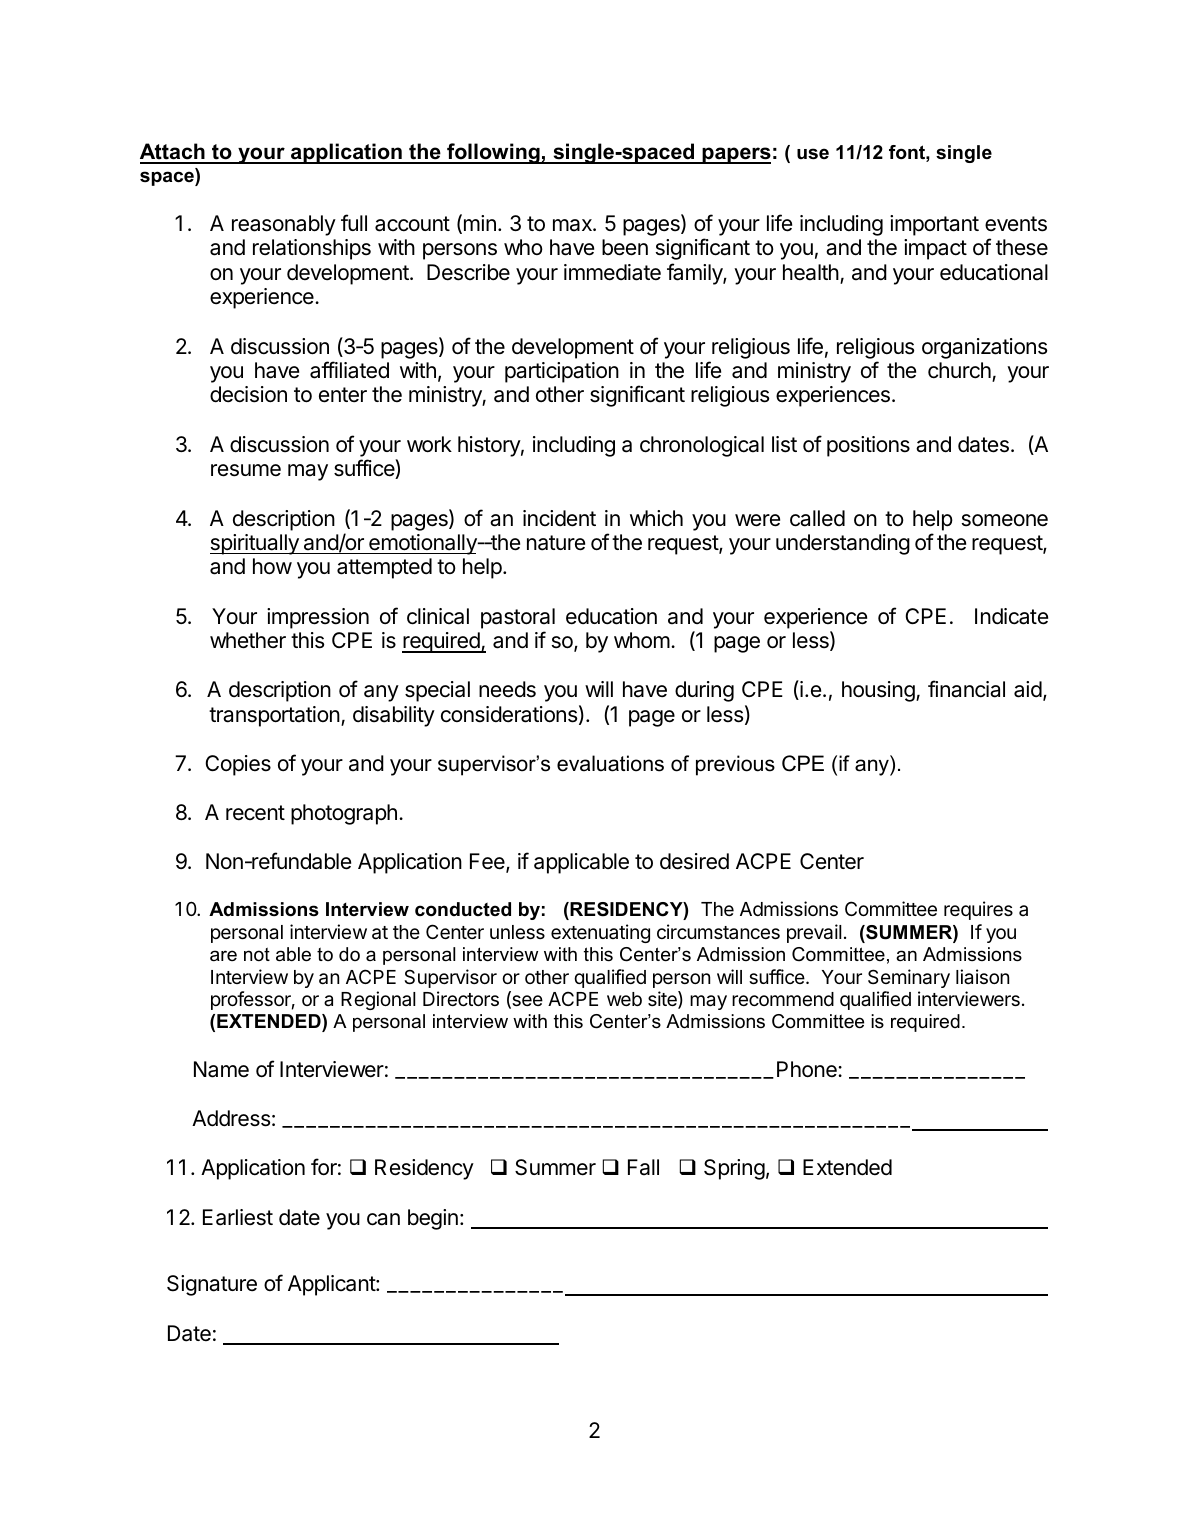 This image has width=1188, height=1538. I want to click on transportation, so click(274, 716).
